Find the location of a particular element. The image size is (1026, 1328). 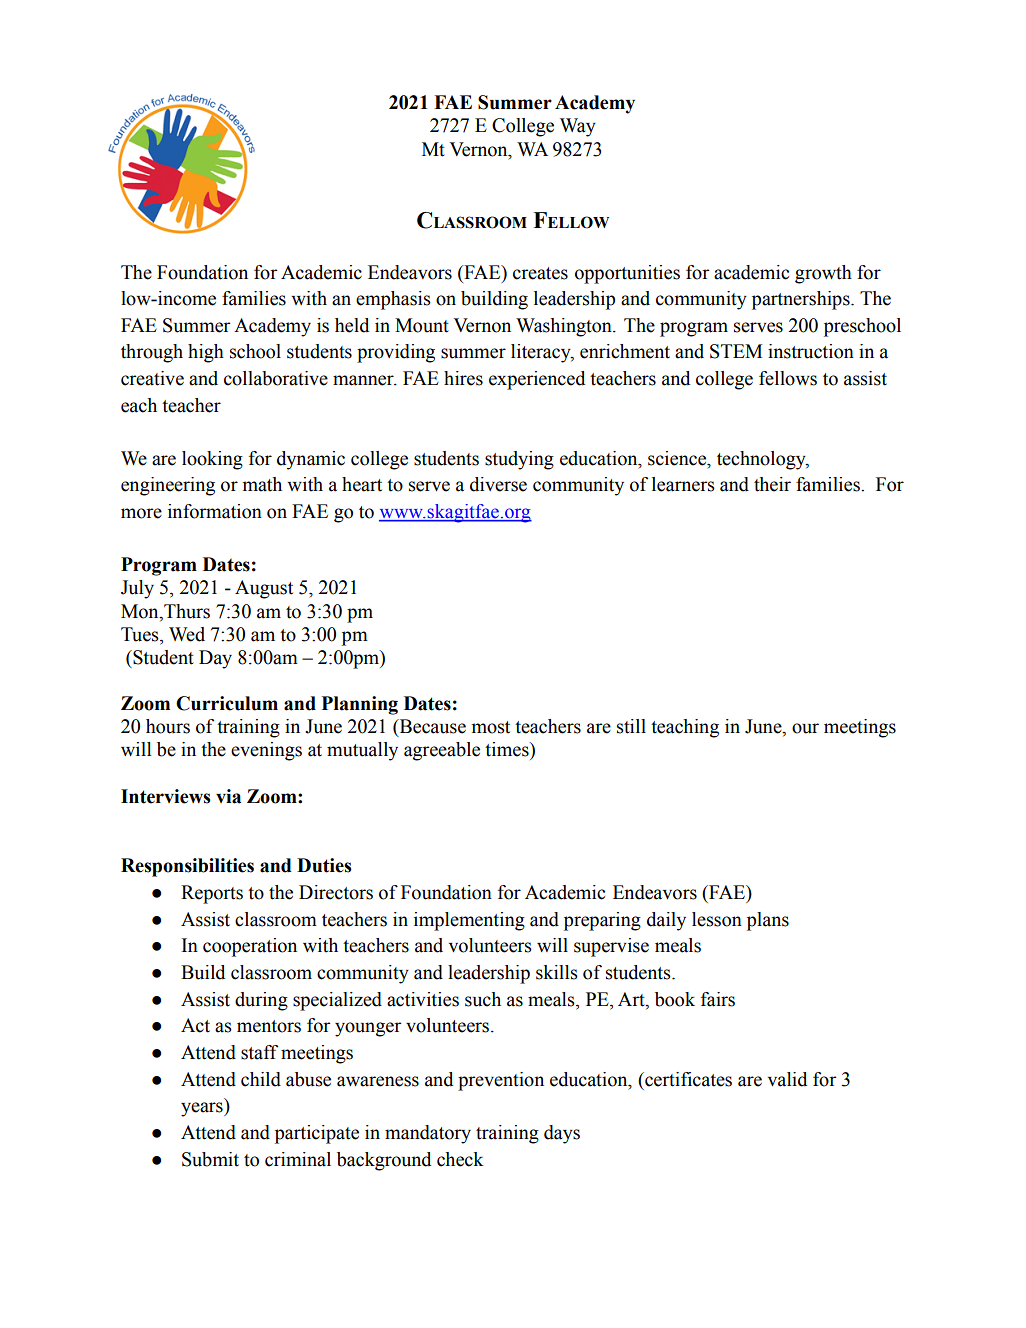

diverse is located at coordinates (498, 484).
